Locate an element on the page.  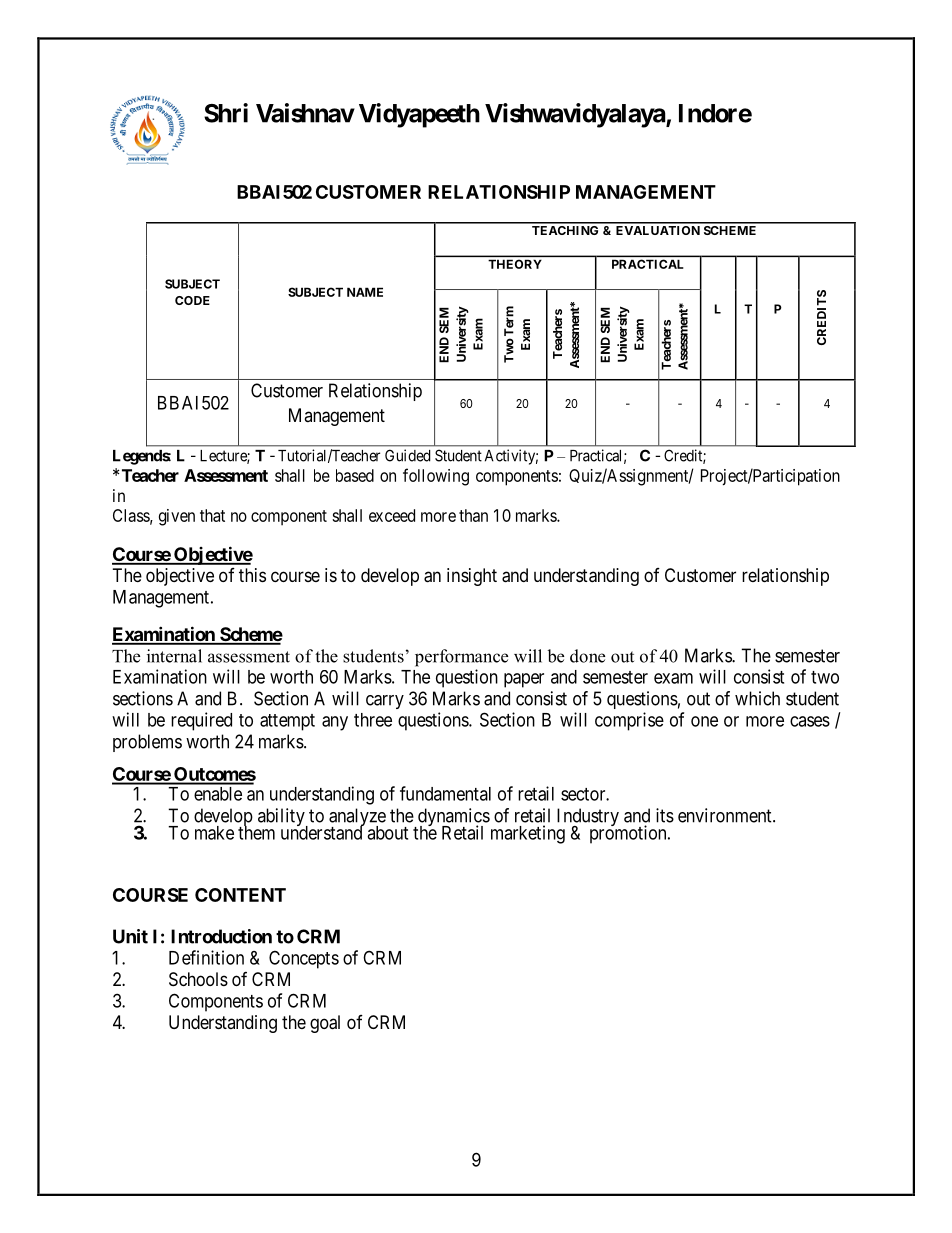
than is located at coordinates (473, 515).
